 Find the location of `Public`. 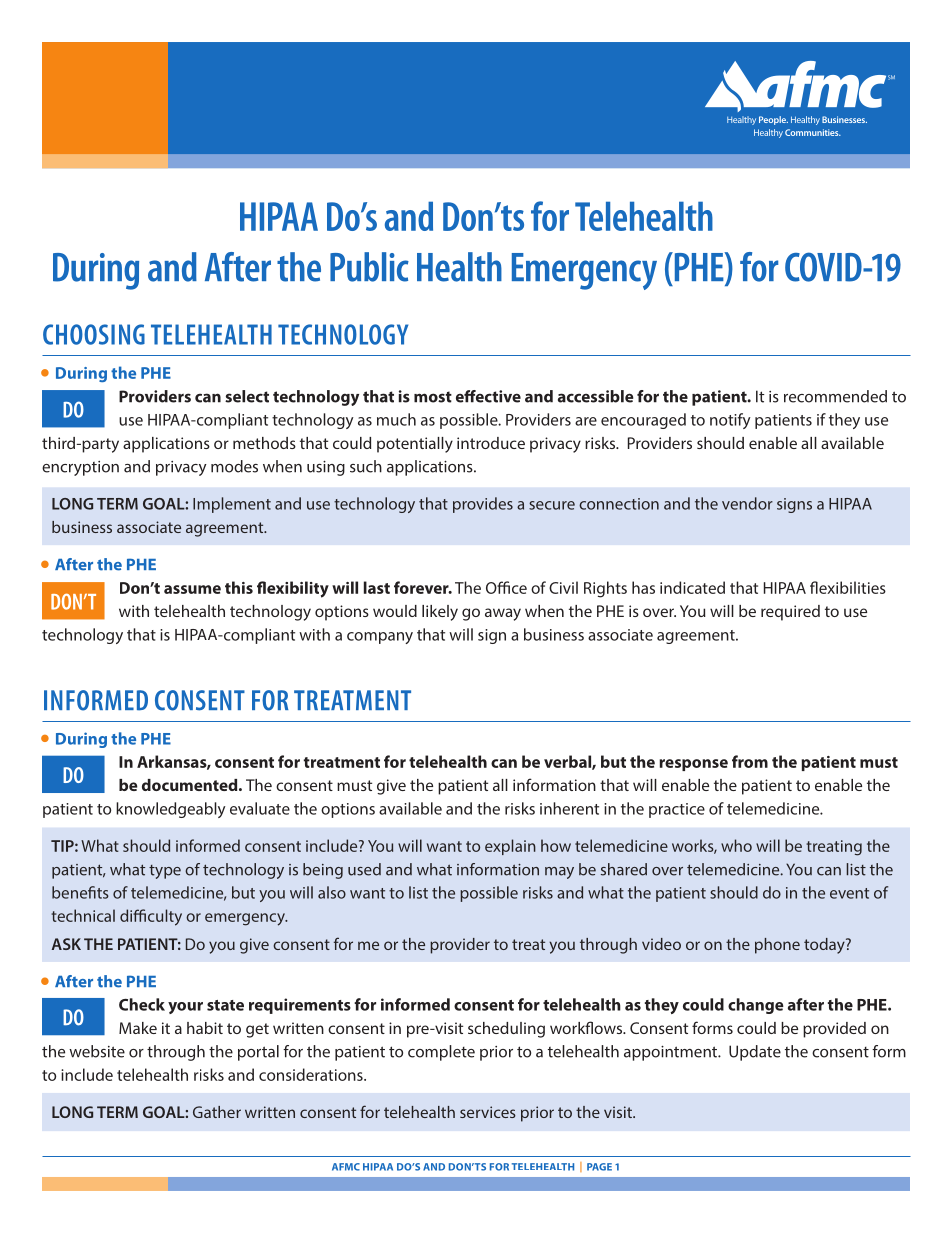

Public is located at coordinates (369, 267).
